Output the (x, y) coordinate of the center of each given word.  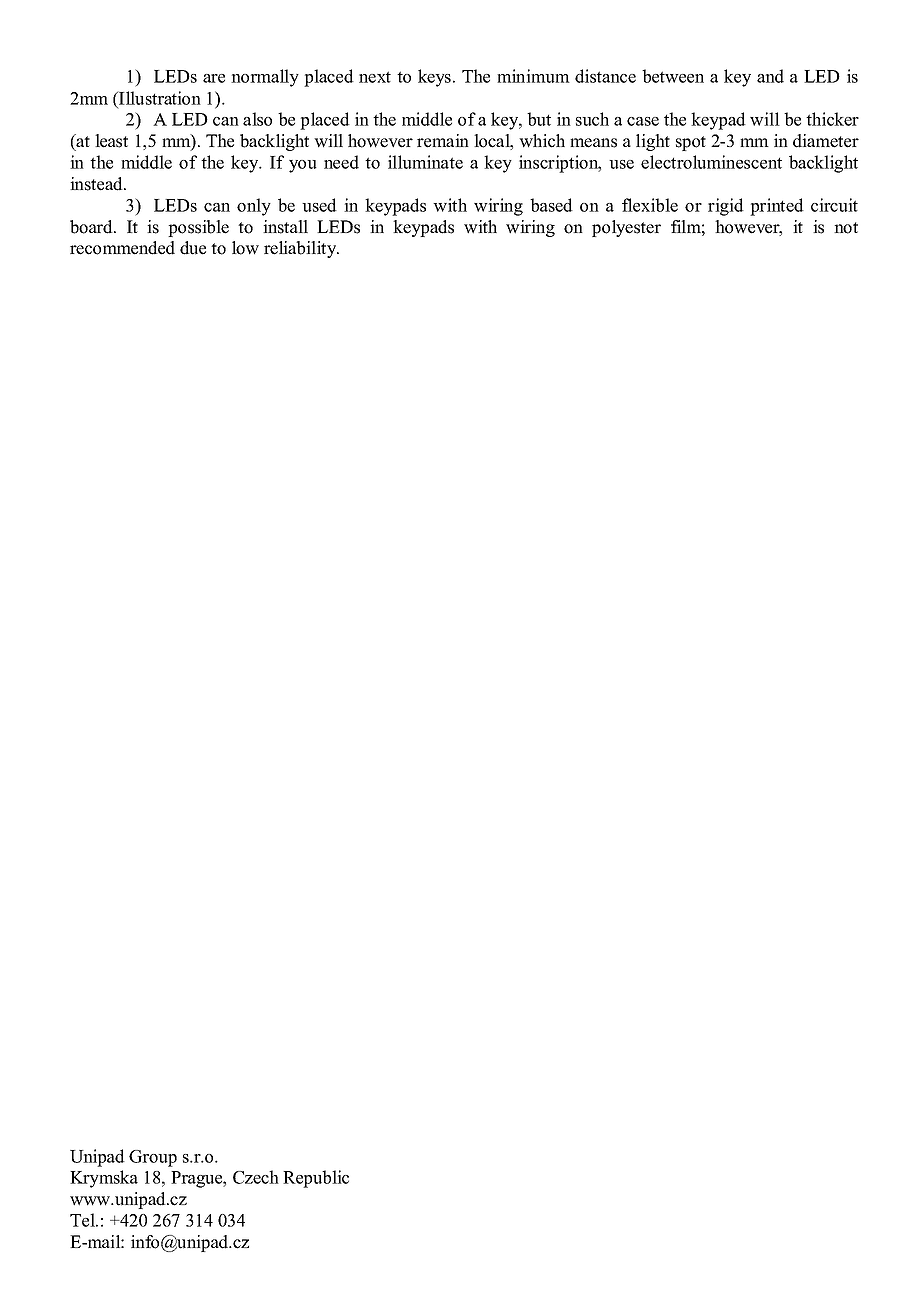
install (285, 227)
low (245, 248)
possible (198, 228)
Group (153, 1158)
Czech (256, 1177)
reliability (301, 249)
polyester (626, 228)
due (193, 248)
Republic (316, 1179)
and (770, 76)
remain (443, 141)
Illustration (159, 98)
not (846, 228)
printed (777, 207)
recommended (122, 248)
